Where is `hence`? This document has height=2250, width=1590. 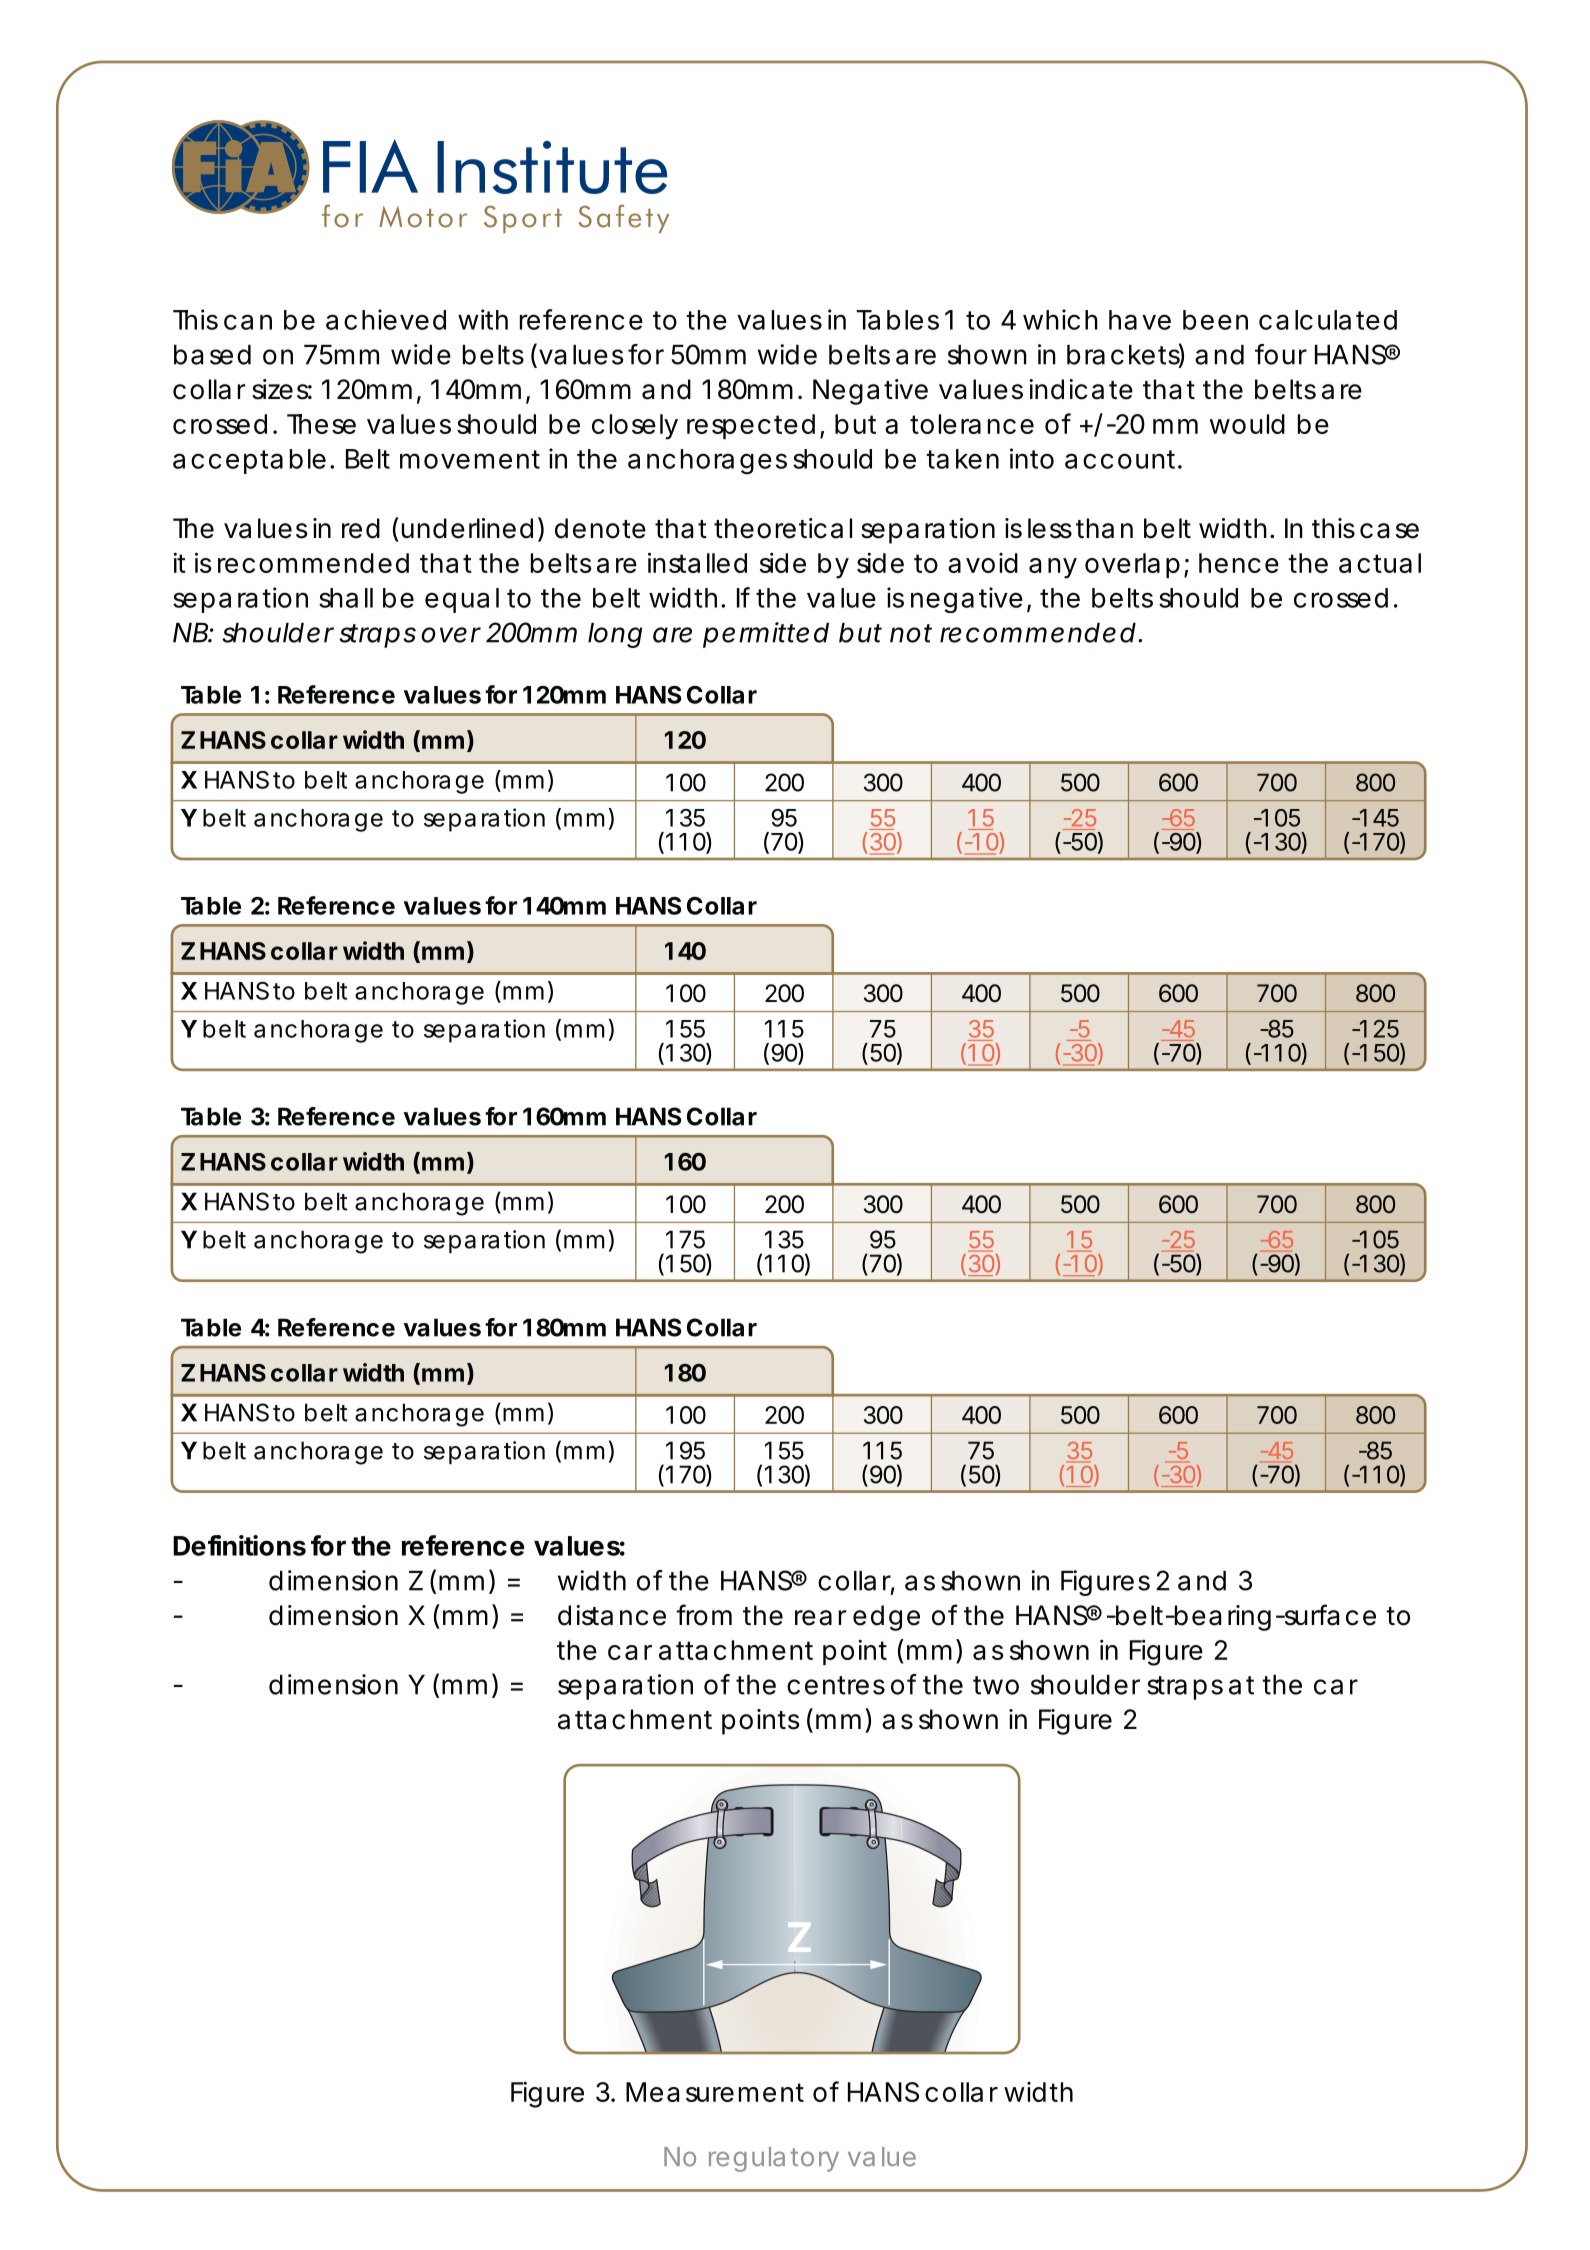 hence is located at coordinates (1239, 563).
